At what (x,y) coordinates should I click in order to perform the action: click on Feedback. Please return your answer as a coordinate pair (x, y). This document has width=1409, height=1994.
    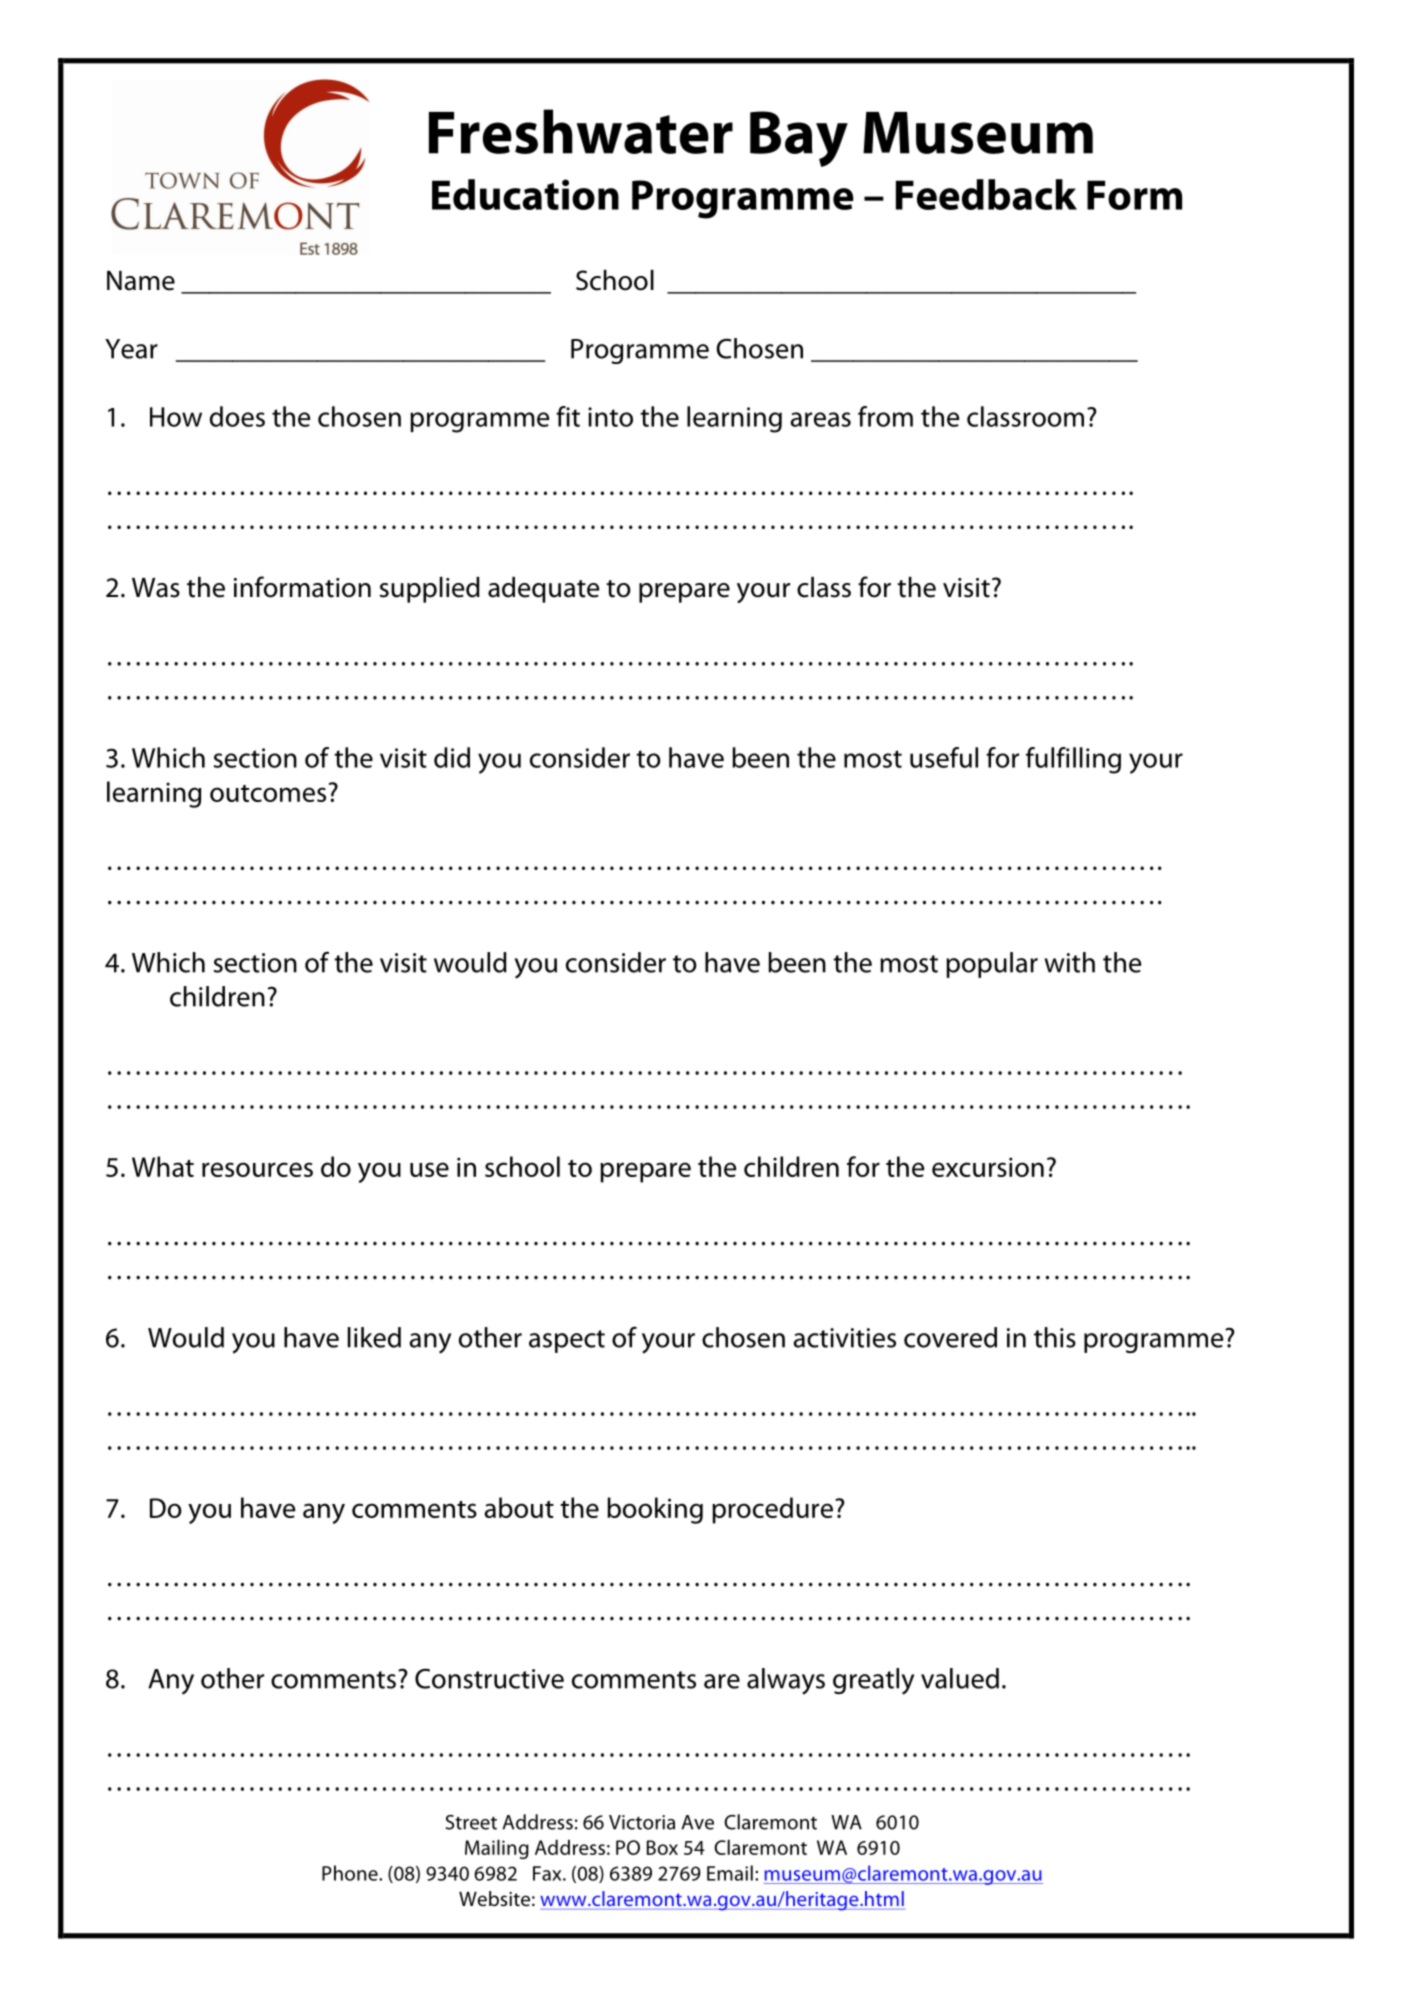
    Looking at the image, I should click on (986, 194).
